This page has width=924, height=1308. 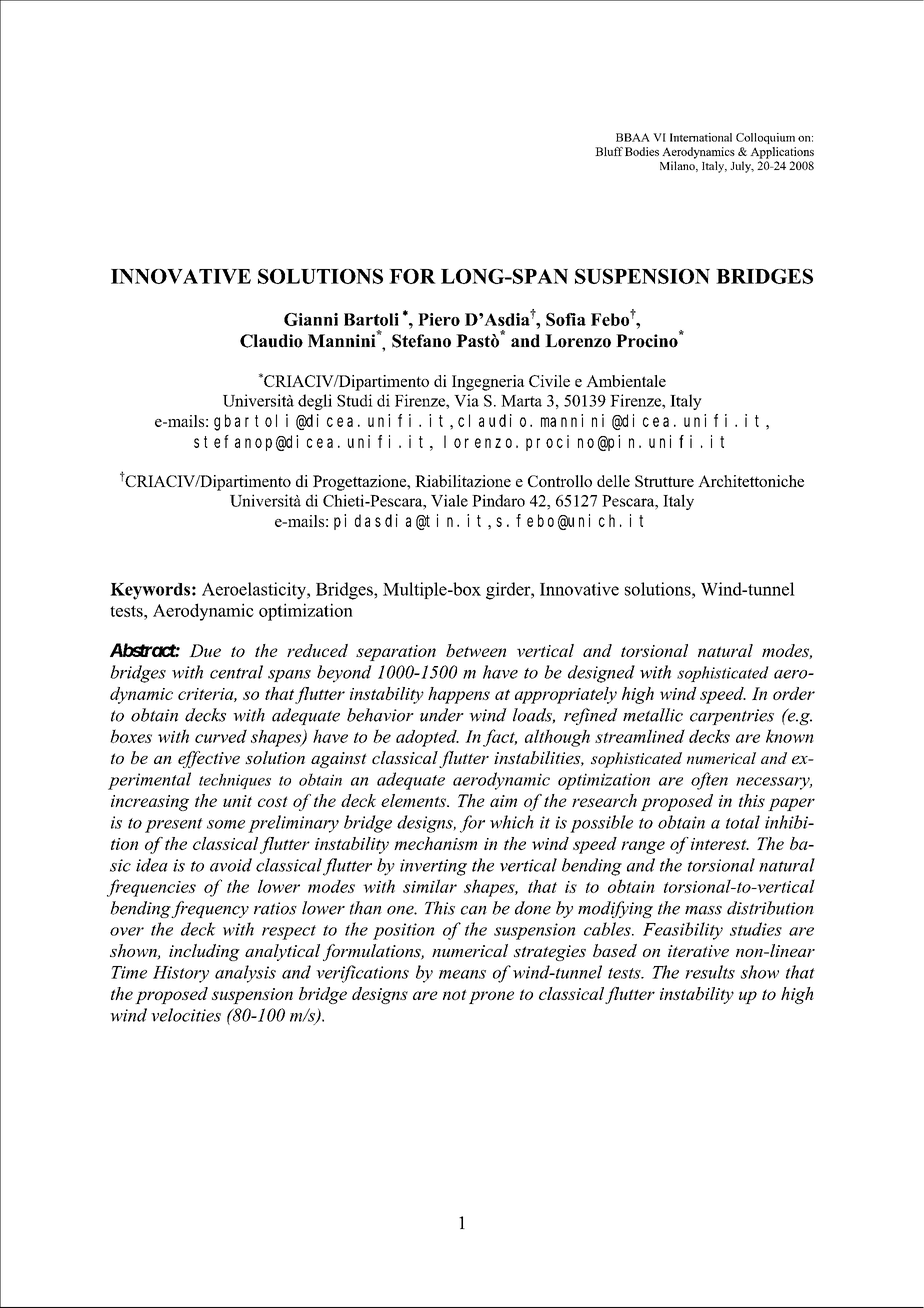 What do you see at coordinates (476, 650) in the page?
I see `between` at bounding box center [476, 650].
